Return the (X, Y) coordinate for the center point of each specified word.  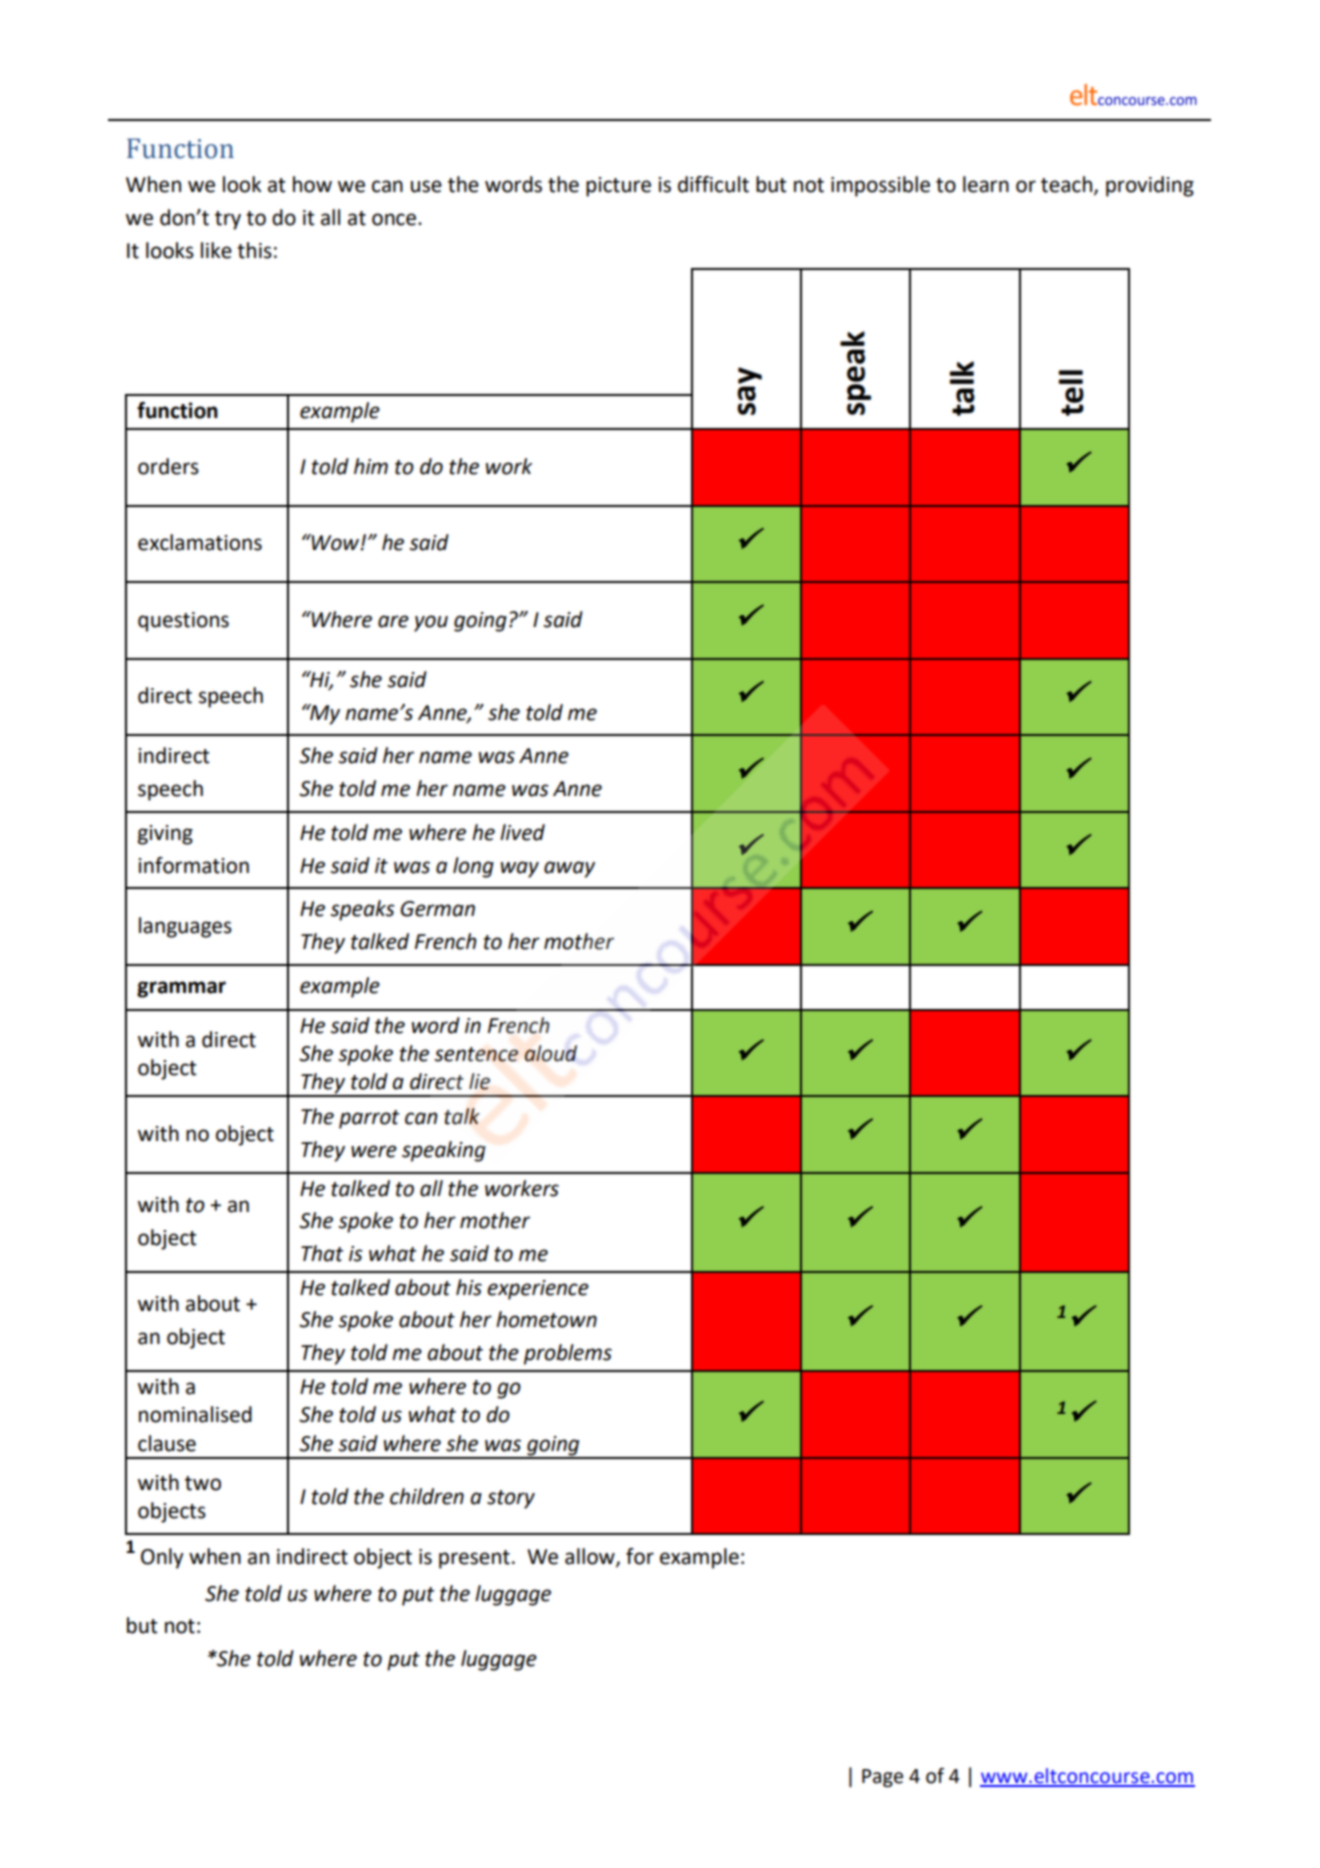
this (254, 250)
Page (882, 1778)
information (193, 865)
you (431, 623)
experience (538, 1290)
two (203, 1483)
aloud (550, 1053)
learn (986, 184)
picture (618, 187)
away (569, 869)
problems (568, 1354)
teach (1066, 184)
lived (522, 832)
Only (162, 1558)
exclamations (200, 542)
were (374, 1151)
